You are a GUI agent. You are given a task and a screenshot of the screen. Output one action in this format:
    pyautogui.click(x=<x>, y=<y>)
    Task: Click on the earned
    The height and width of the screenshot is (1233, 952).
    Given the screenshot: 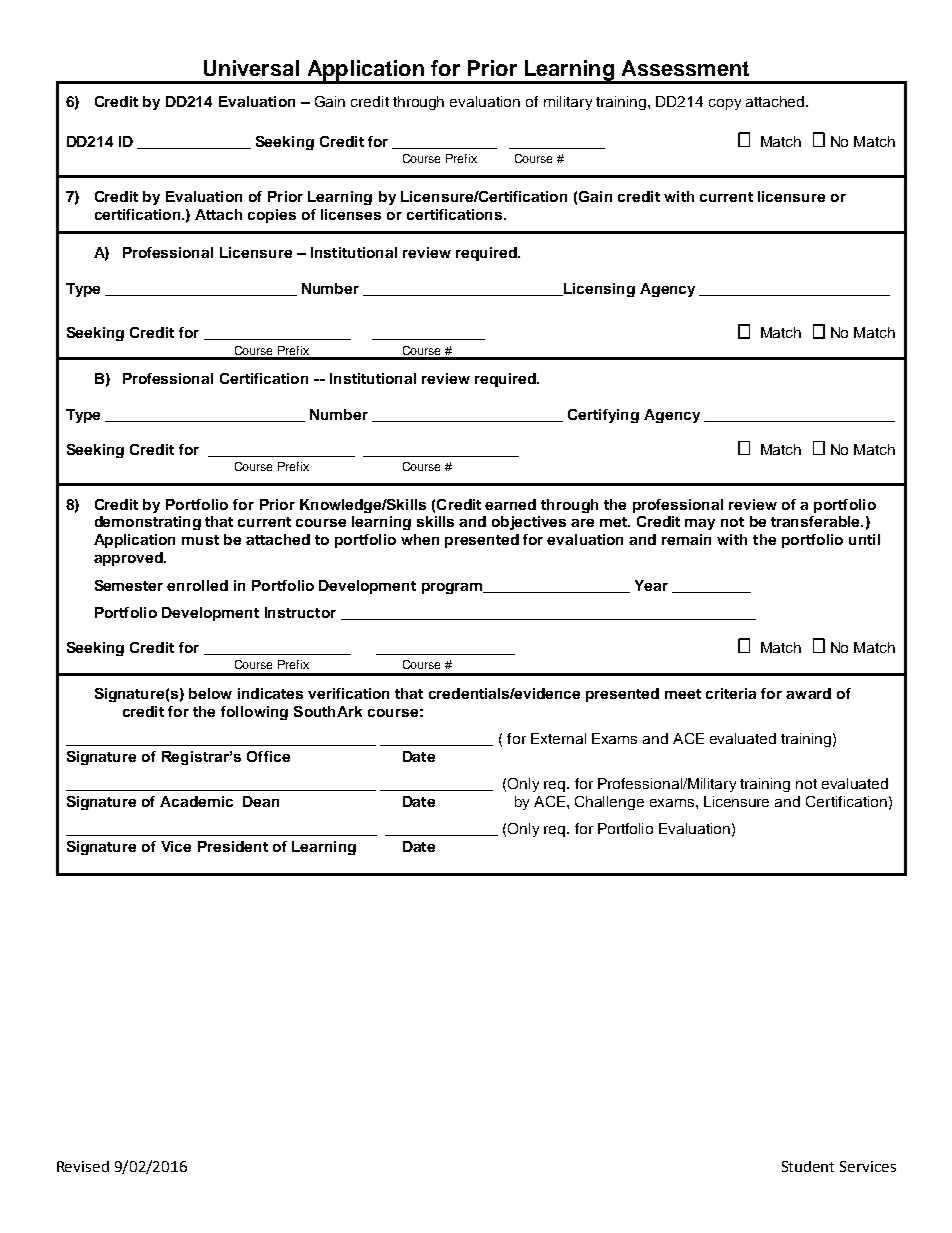 What is the action you would take?
    pyautogui.click(x=510, y=504)
